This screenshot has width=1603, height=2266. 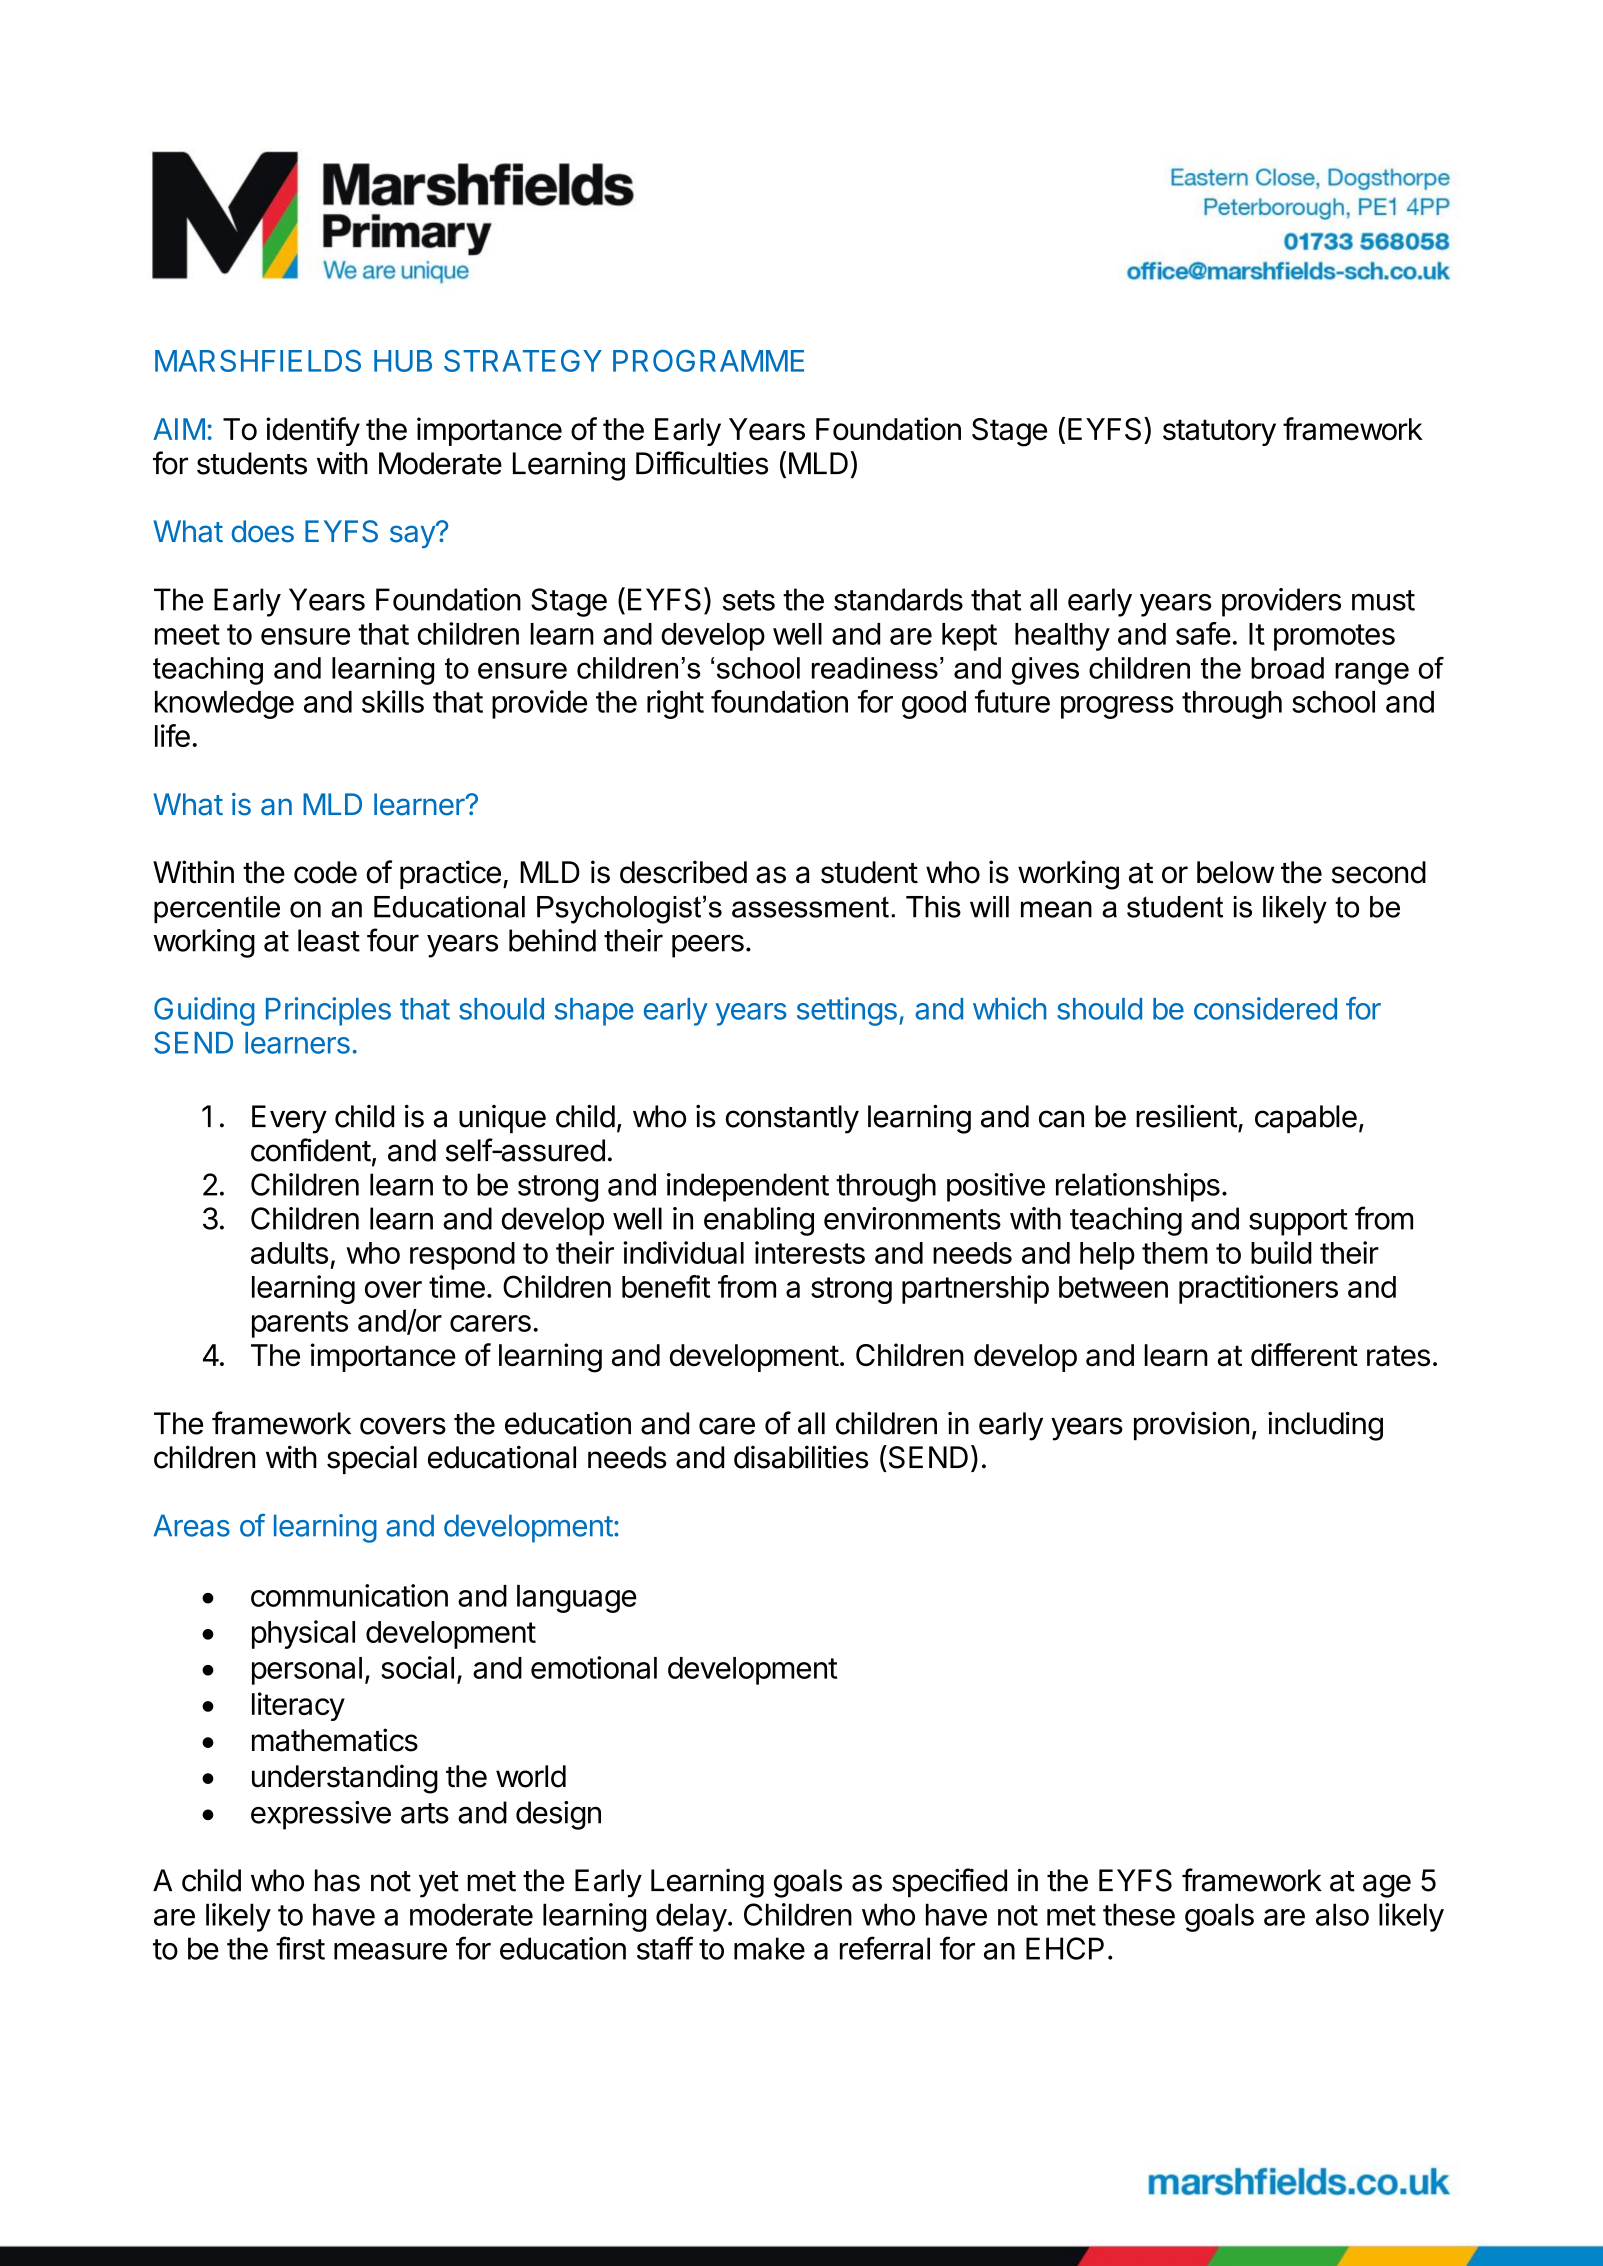 I want to click on statutory, so click(x=1219, y=432).
